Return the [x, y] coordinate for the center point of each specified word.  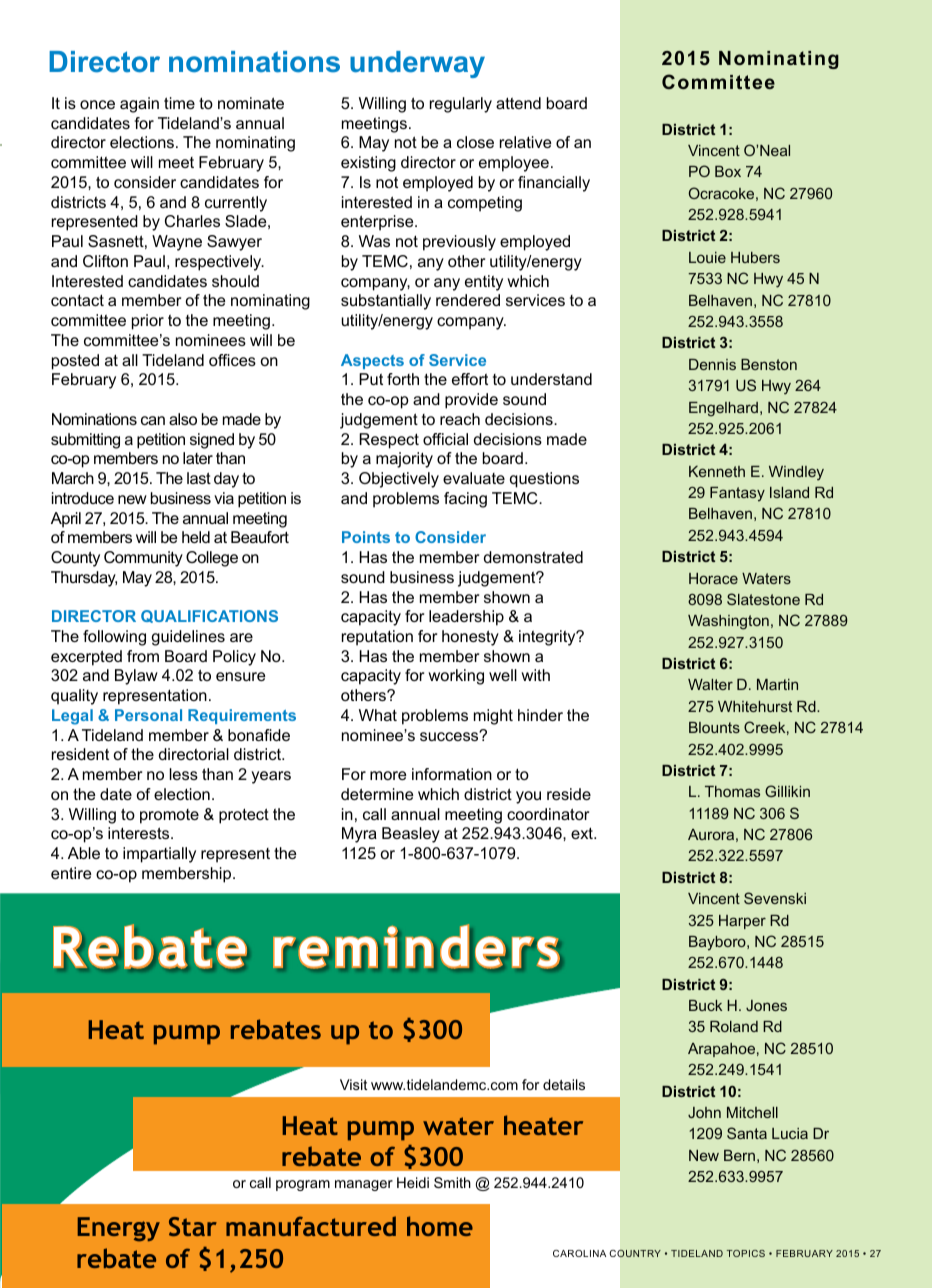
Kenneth [717, 471]
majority [404, 460]
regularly [461, 105]
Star [193, 1226]
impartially [159, 855]
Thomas [732, 791]
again [139, 105]
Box [728, 171]
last [199, 478]
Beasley [411, 835]
